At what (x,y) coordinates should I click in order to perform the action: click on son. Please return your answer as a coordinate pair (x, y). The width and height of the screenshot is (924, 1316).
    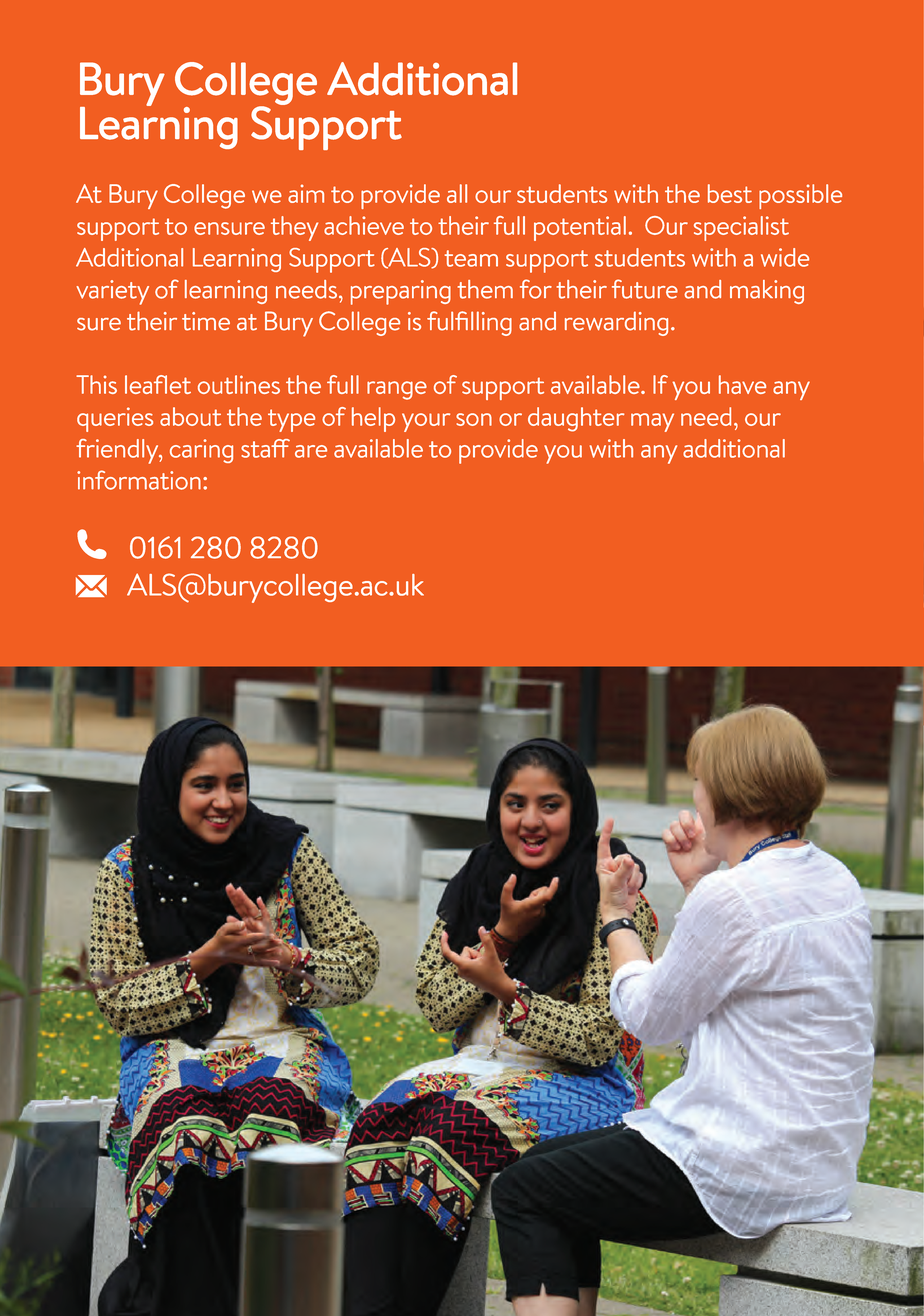
    Looking at the image, I should click on (474, 419).
